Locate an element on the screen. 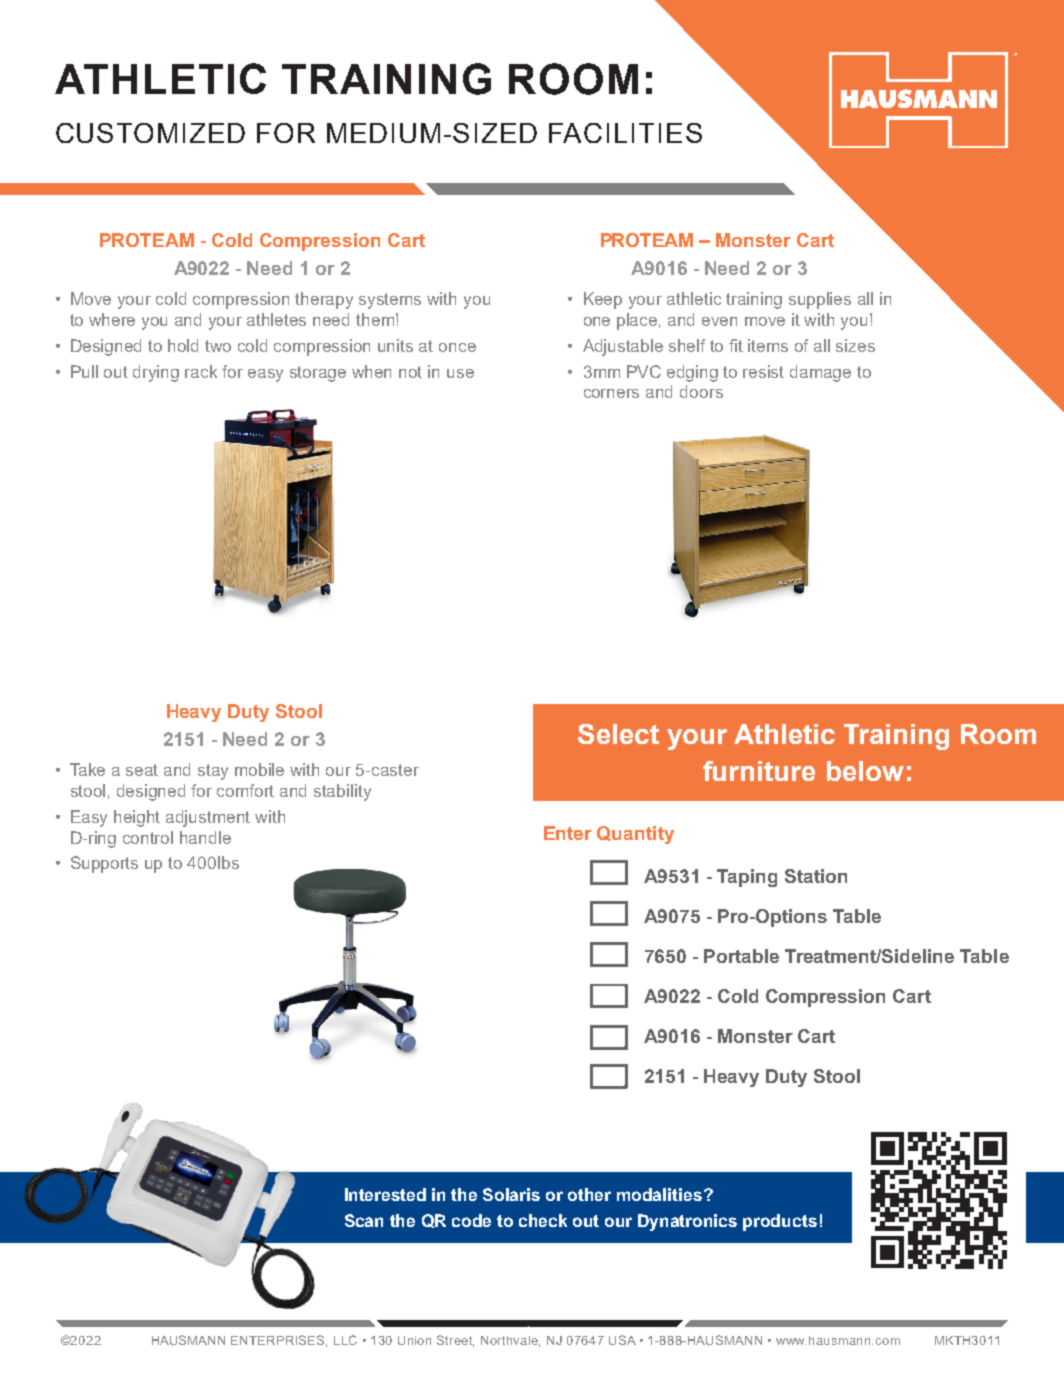 Image resolution: width=1064 pixels, height=1378 pixels. furniture is located at coordinates (759, 771).
